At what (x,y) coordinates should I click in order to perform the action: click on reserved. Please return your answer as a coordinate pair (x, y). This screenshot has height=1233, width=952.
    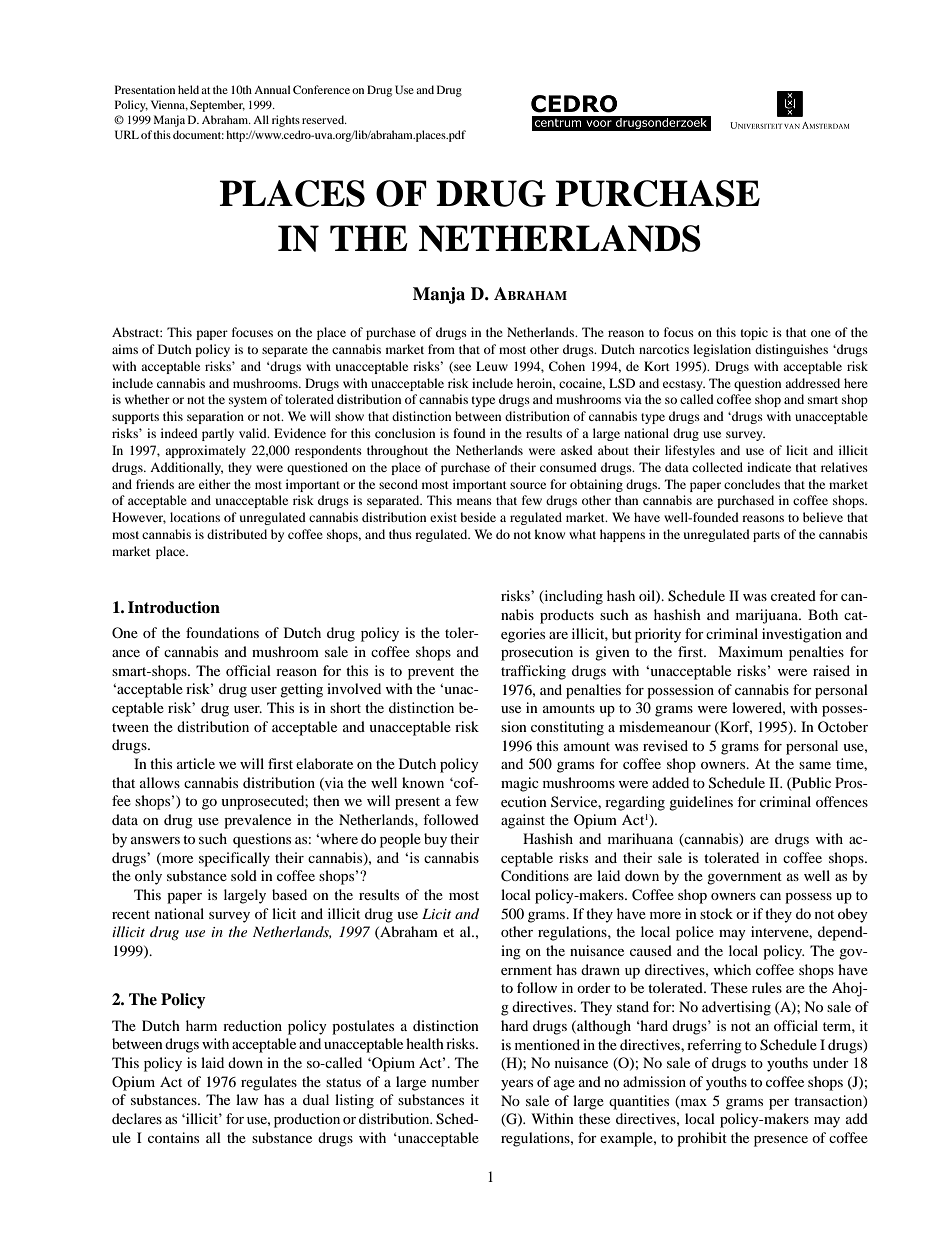
    Looking at the image, I should click on (324, 119).
